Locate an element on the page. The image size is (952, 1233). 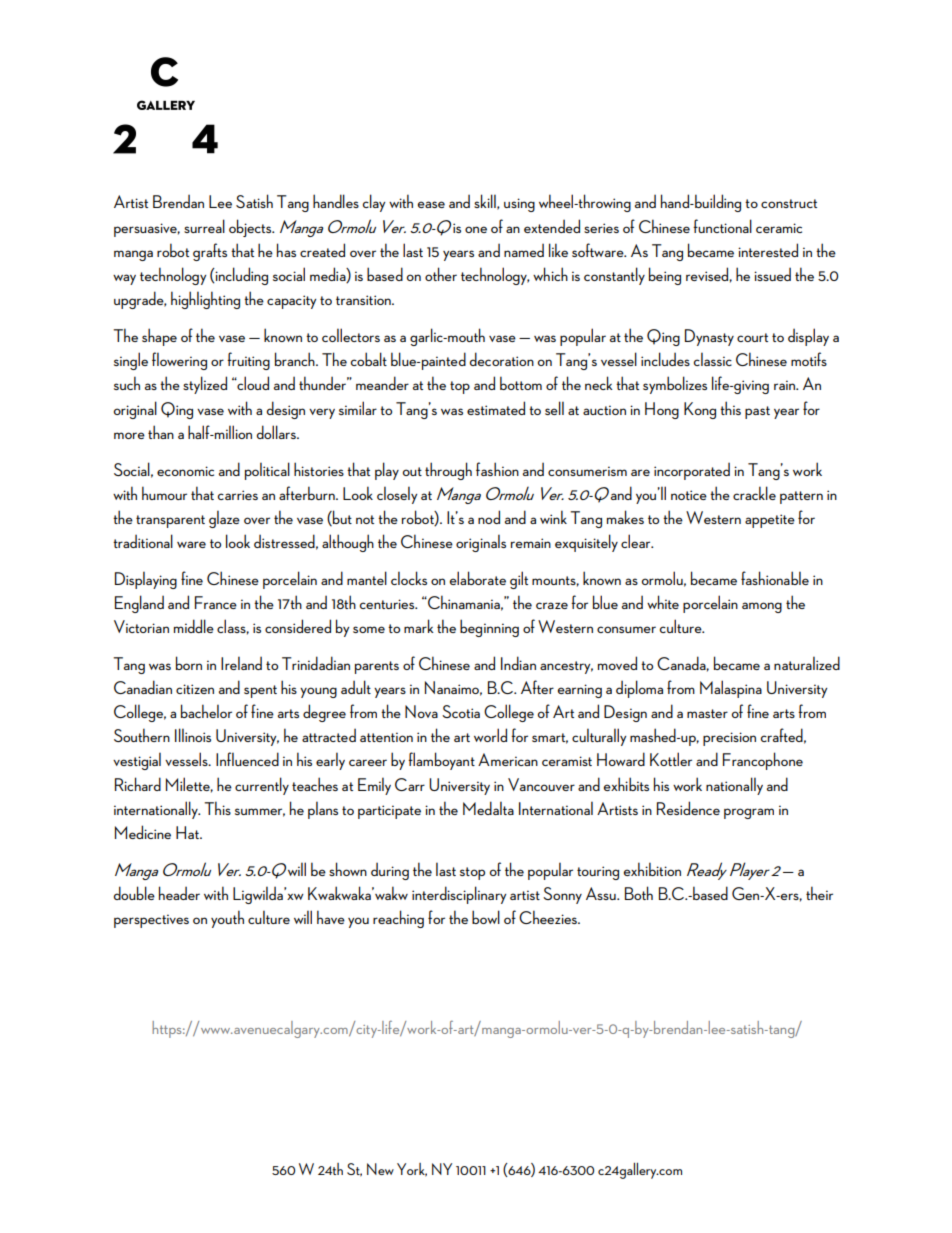
citizen is located at coordinates (195, 689).
